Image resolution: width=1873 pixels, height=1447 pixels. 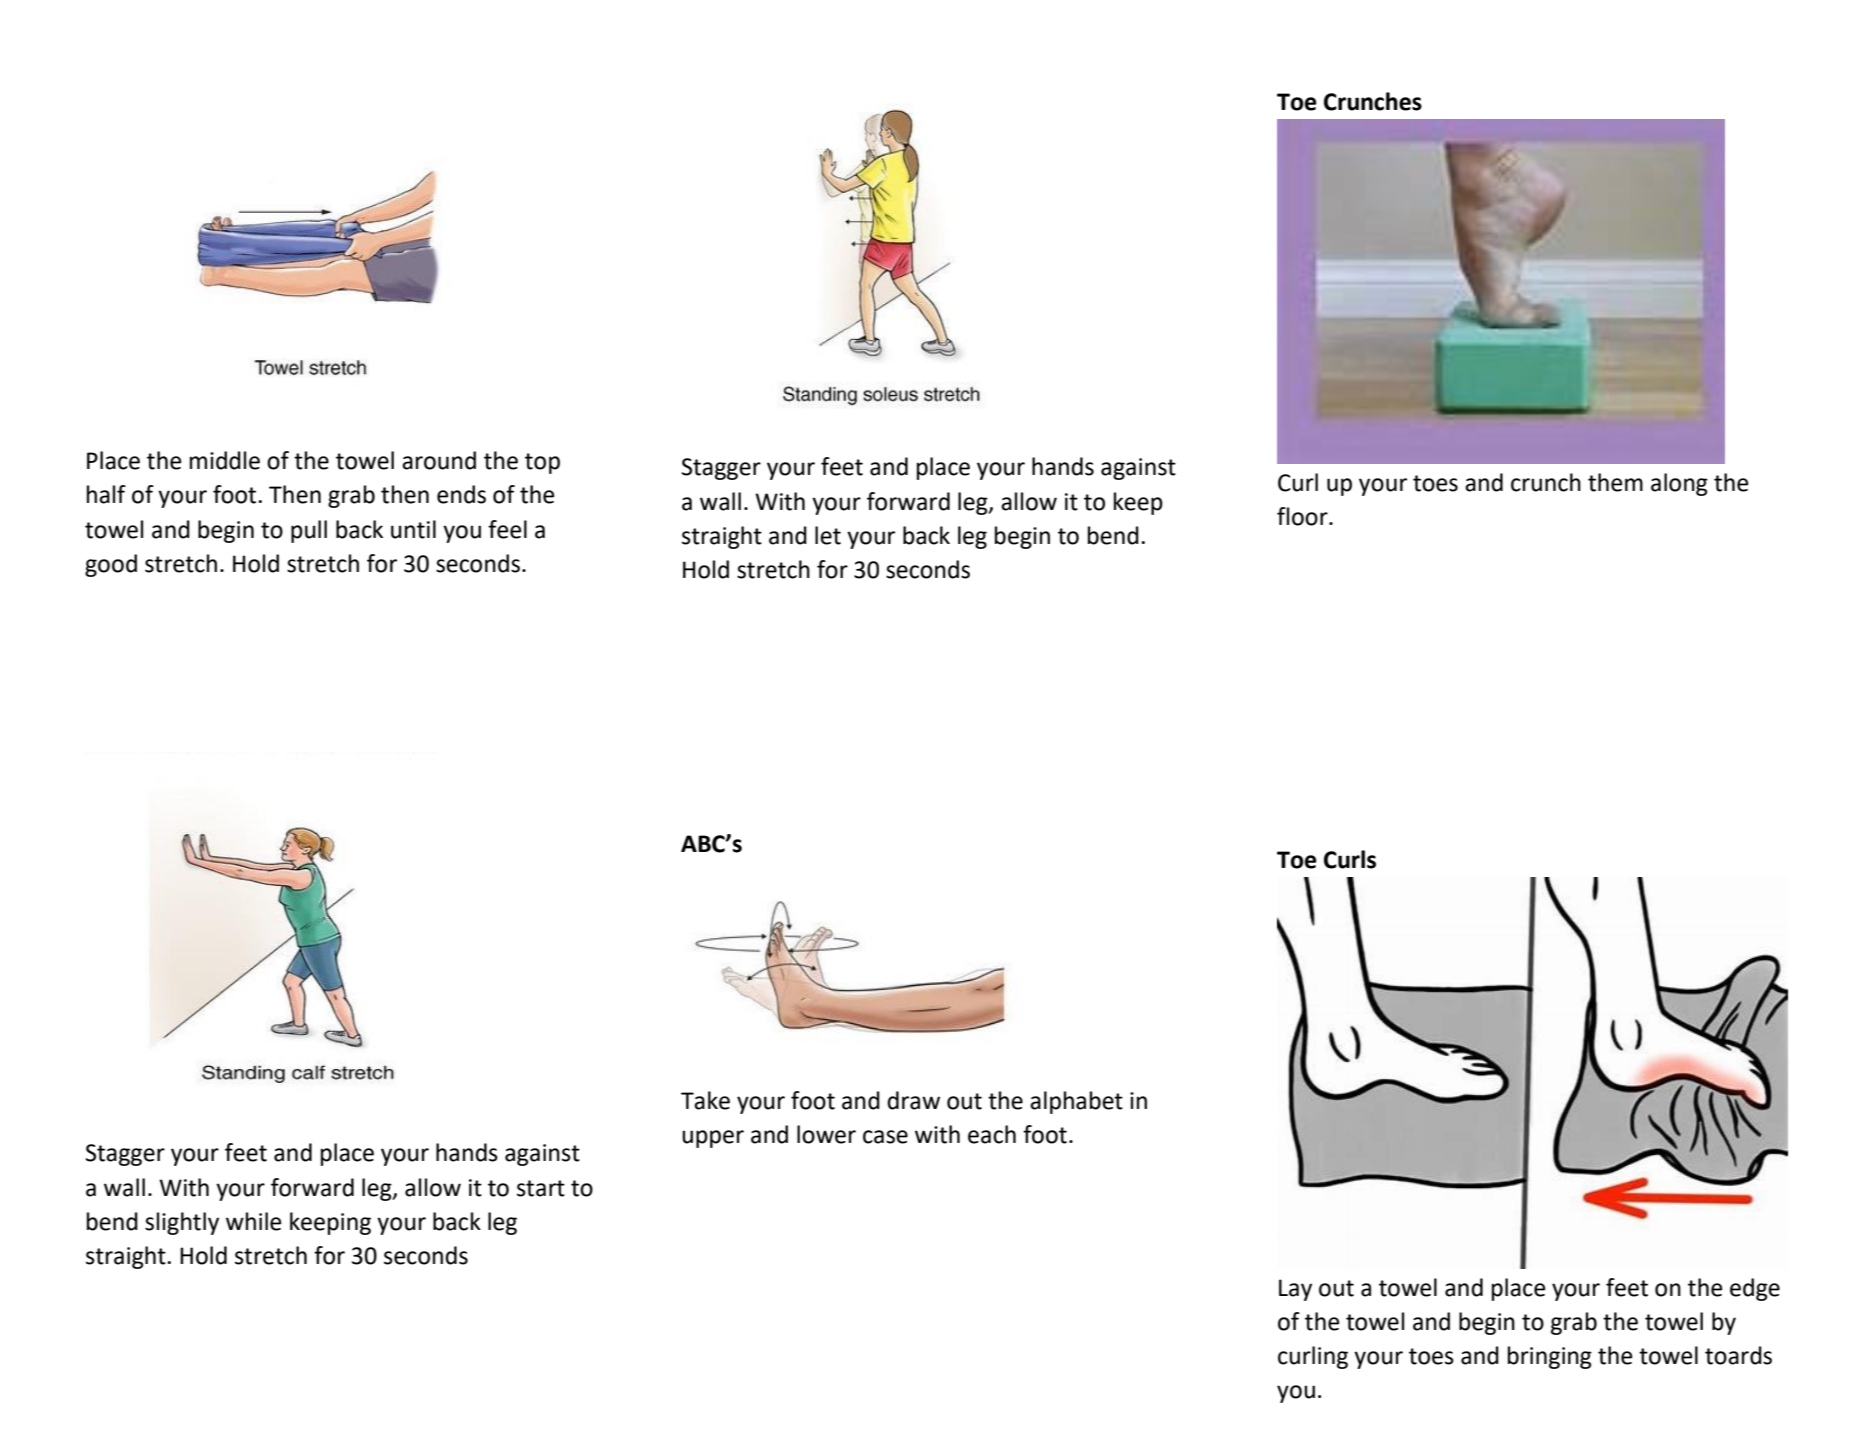 What do you see at coordinates (253, 1221) in the screenshot?
I see `while` at bounding box center [253, 1221].
